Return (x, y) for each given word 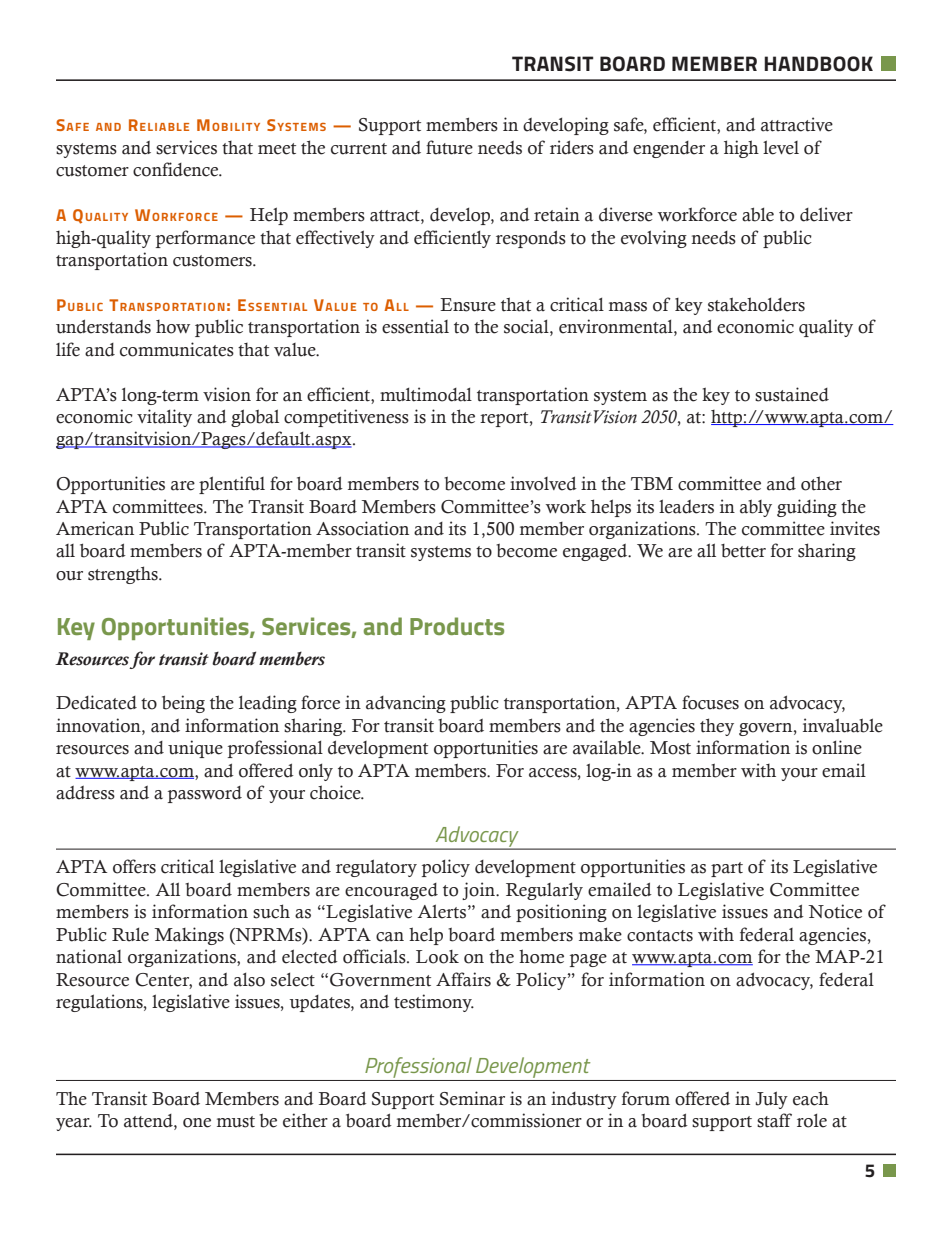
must (236, 1122)
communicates (177, 349)
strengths (124, 575)
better (743, 551)
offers (134, 866)
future (449, 147)
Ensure (468, 305)
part (727, 869)
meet (277, 149)
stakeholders (756, 304)
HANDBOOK (818, 64)
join (479, 891)
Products (457, 626)
